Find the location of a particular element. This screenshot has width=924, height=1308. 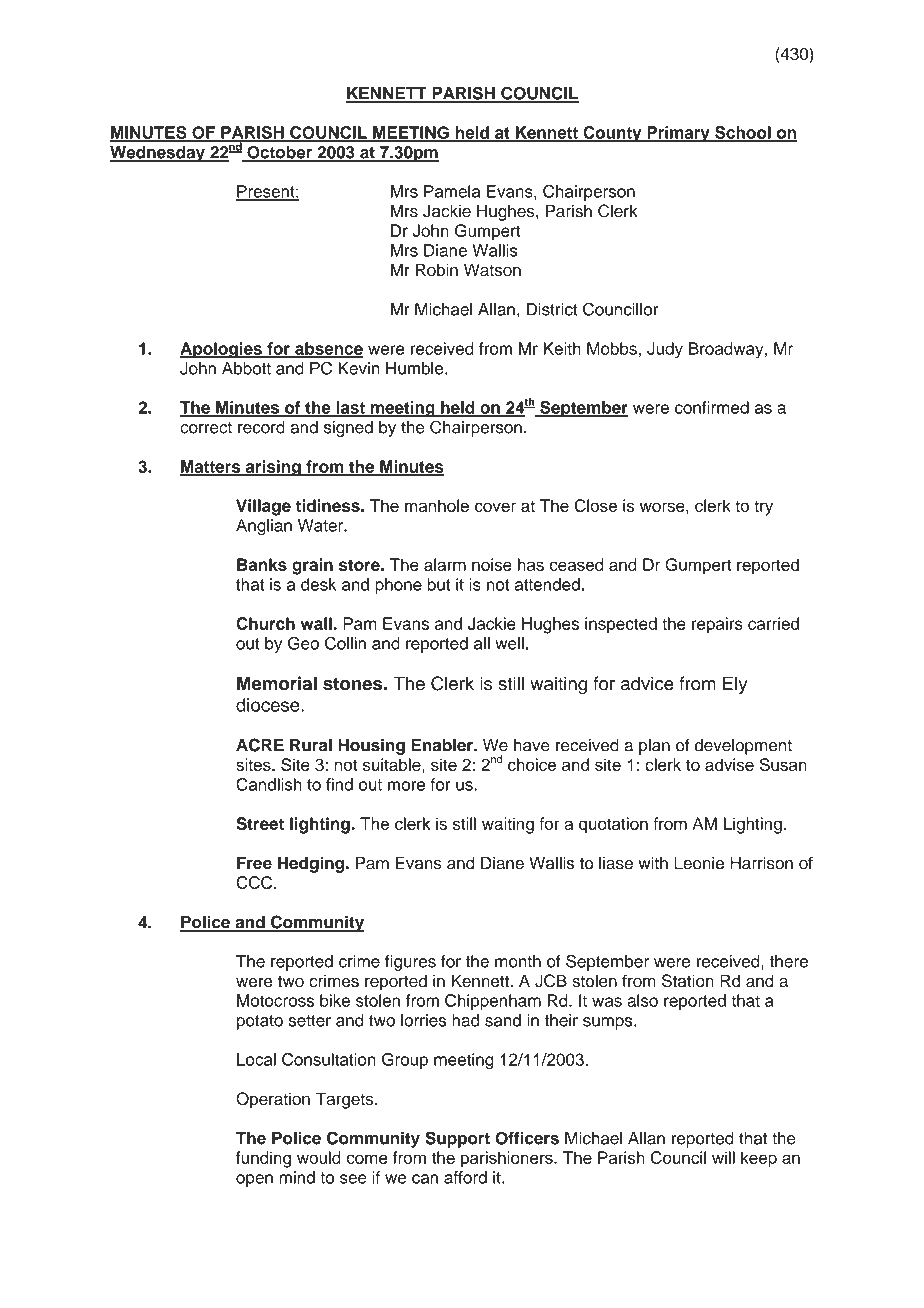

October is located at coordinates (280, 153).
